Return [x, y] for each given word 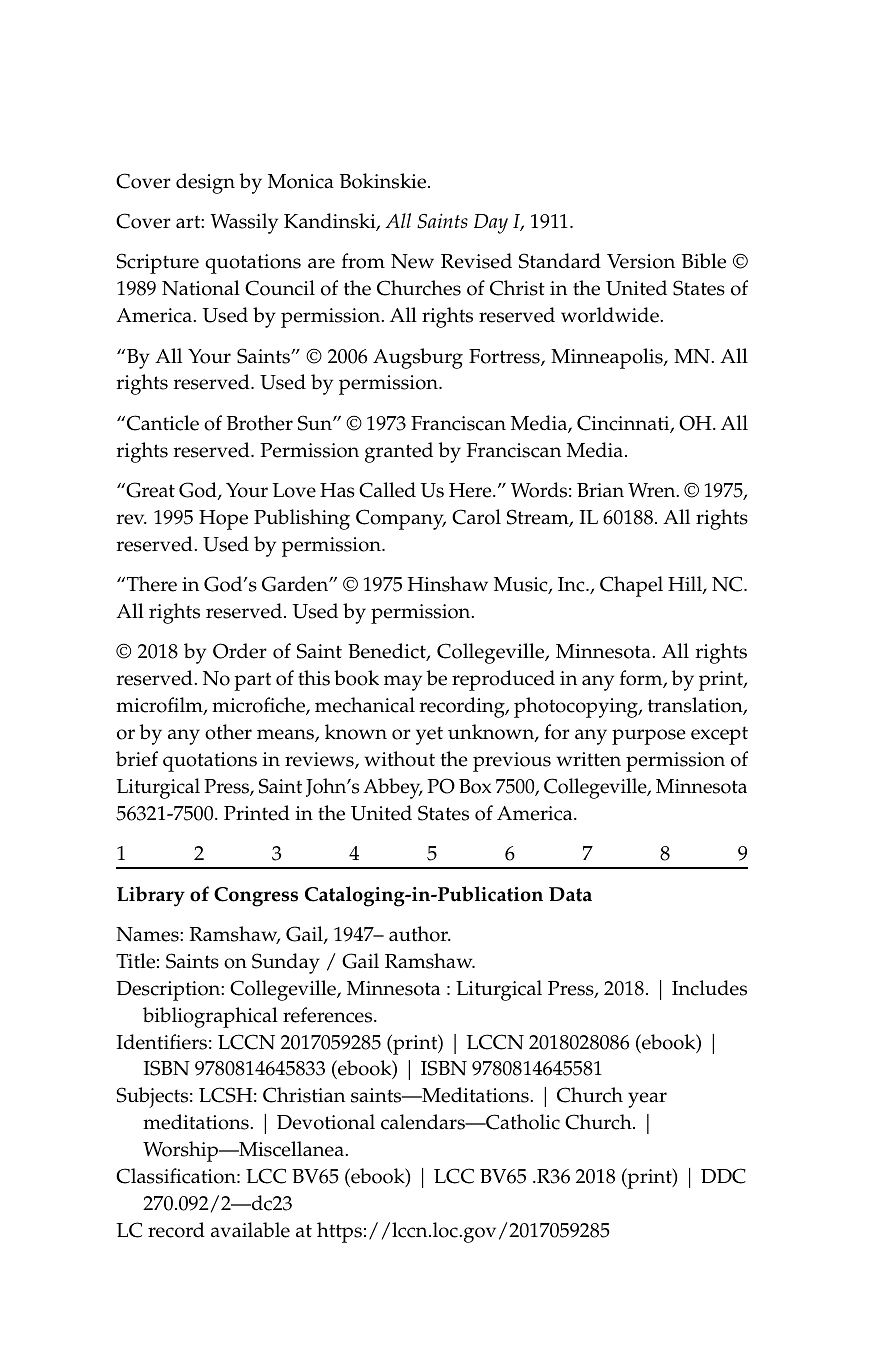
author [419, 934]
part [252, 681]
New [412, 261]
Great [149, 490]
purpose [649, 737]
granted [399, 452]
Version [641, 261]
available [250, 1230]
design [205, 183]
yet [429, 735]
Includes [709, 988]
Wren [653, 490]
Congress [256, 897]
